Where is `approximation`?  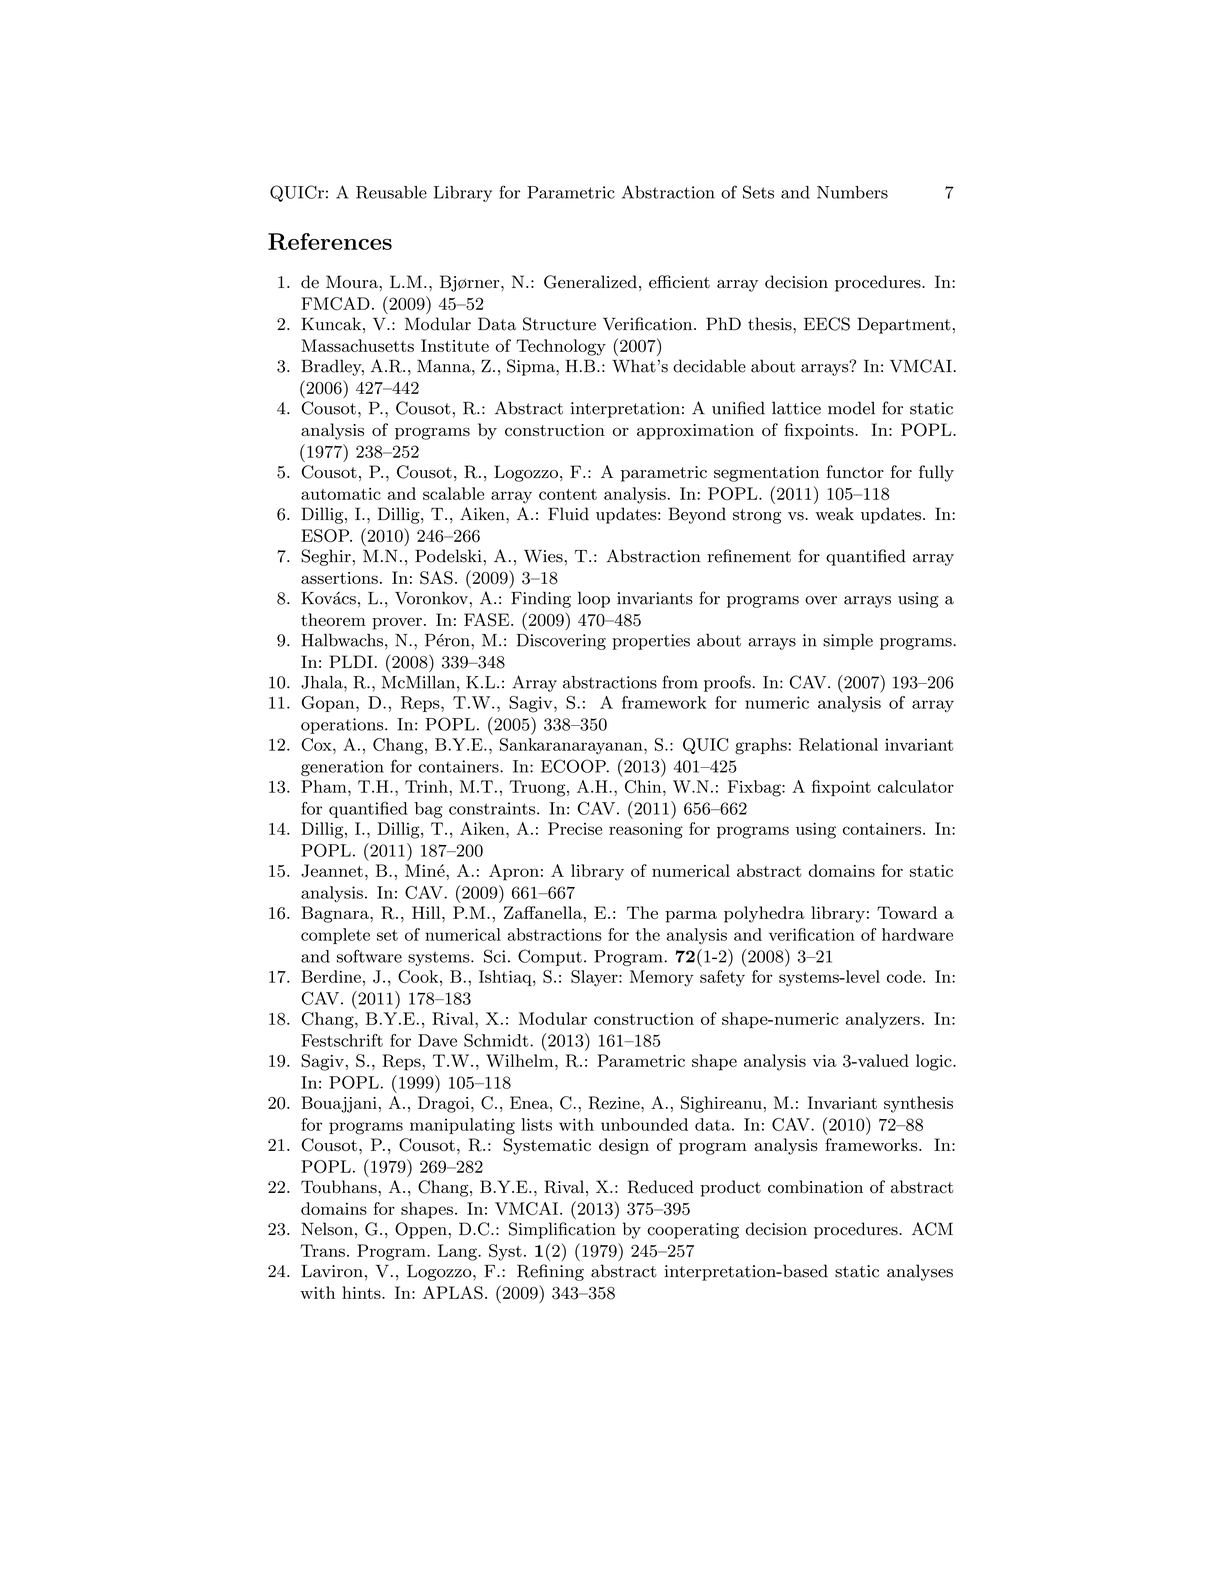
approximation is located at coordinates (695, 432).
